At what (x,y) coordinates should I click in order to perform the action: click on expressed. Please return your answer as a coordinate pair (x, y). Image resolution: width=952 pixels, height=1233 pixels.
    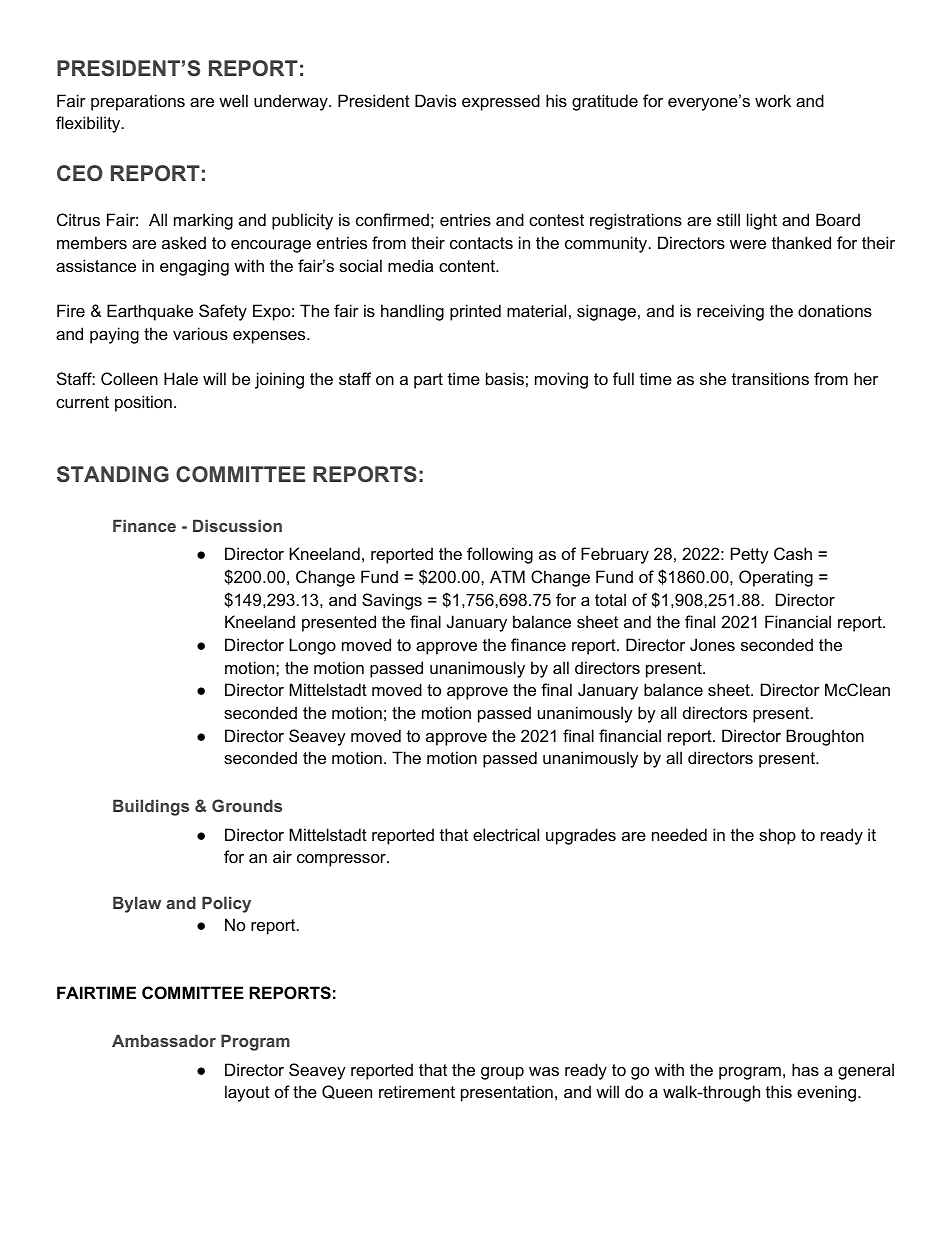
    Looking at the image, I should click on (501, 102).
